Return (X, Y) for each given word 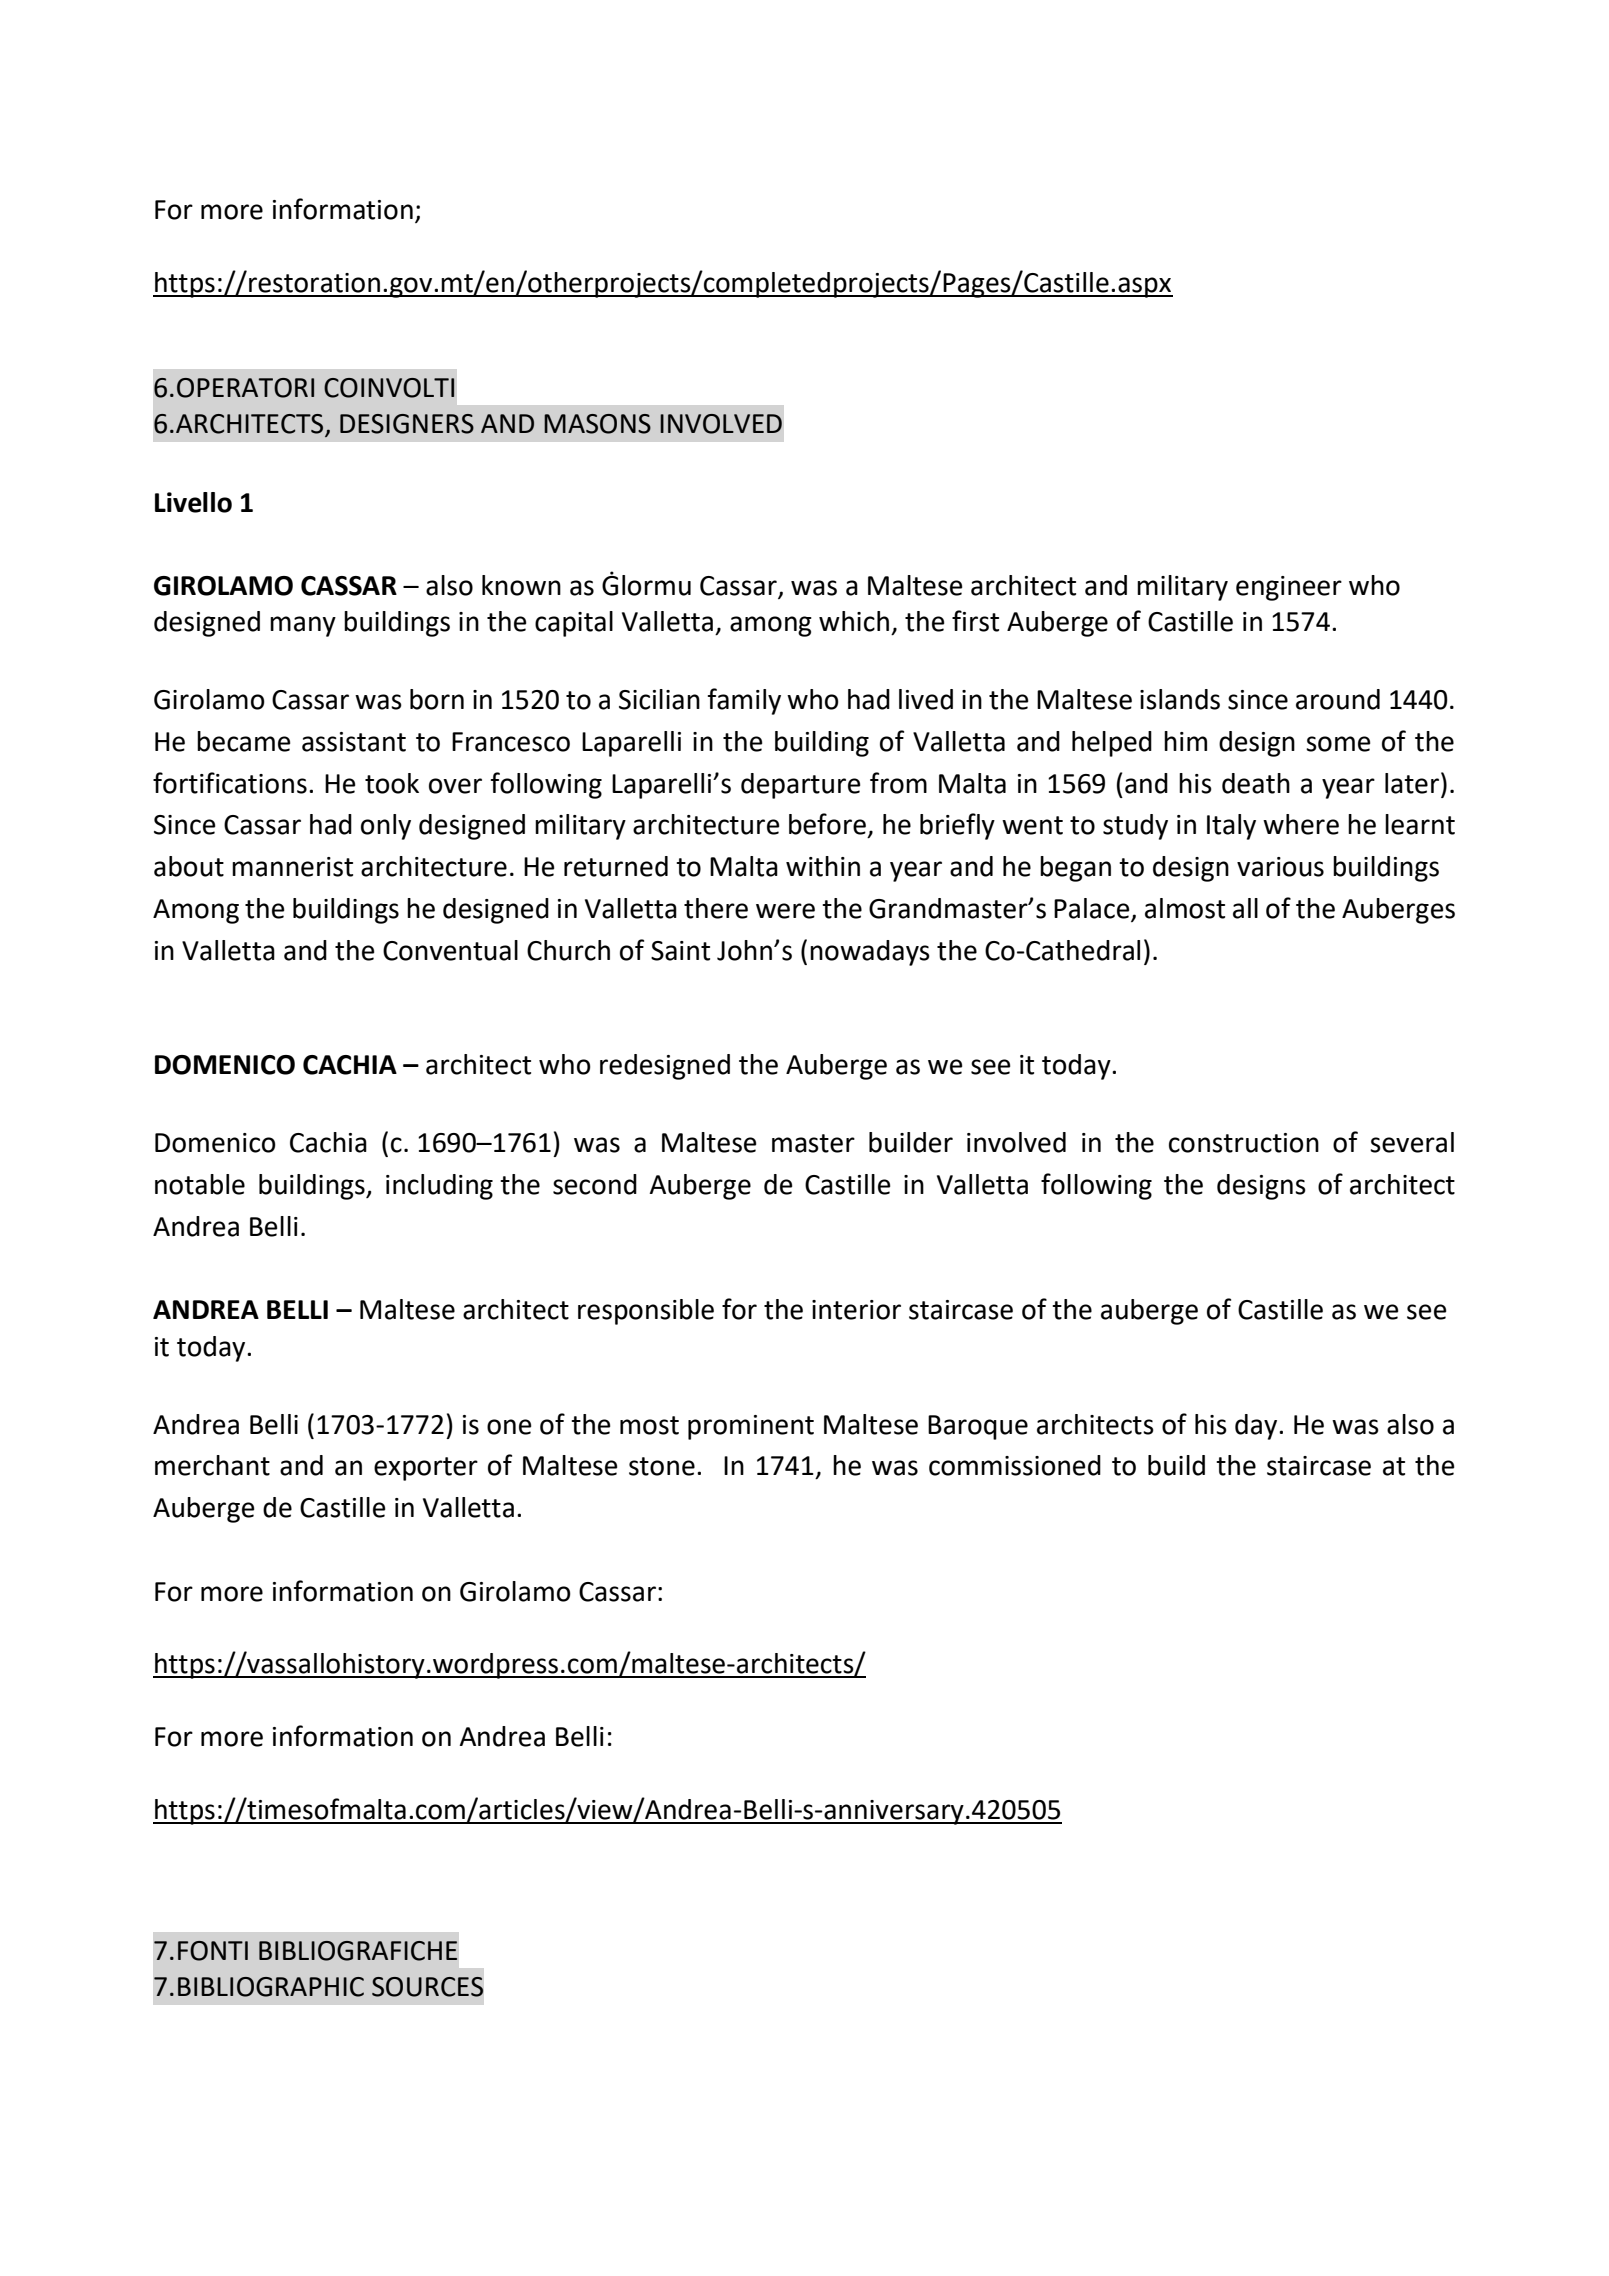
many (303, 626)
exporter (426, 1469)
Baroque (978, 1427)
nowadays (870, 953)
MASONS (597, 424)
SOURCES (427, 1987)
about (189, 866)
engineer (1289, 588)
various (1280, 867)
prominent (751, 1427)
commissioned (1015, 1465)
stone (662, 1466)
